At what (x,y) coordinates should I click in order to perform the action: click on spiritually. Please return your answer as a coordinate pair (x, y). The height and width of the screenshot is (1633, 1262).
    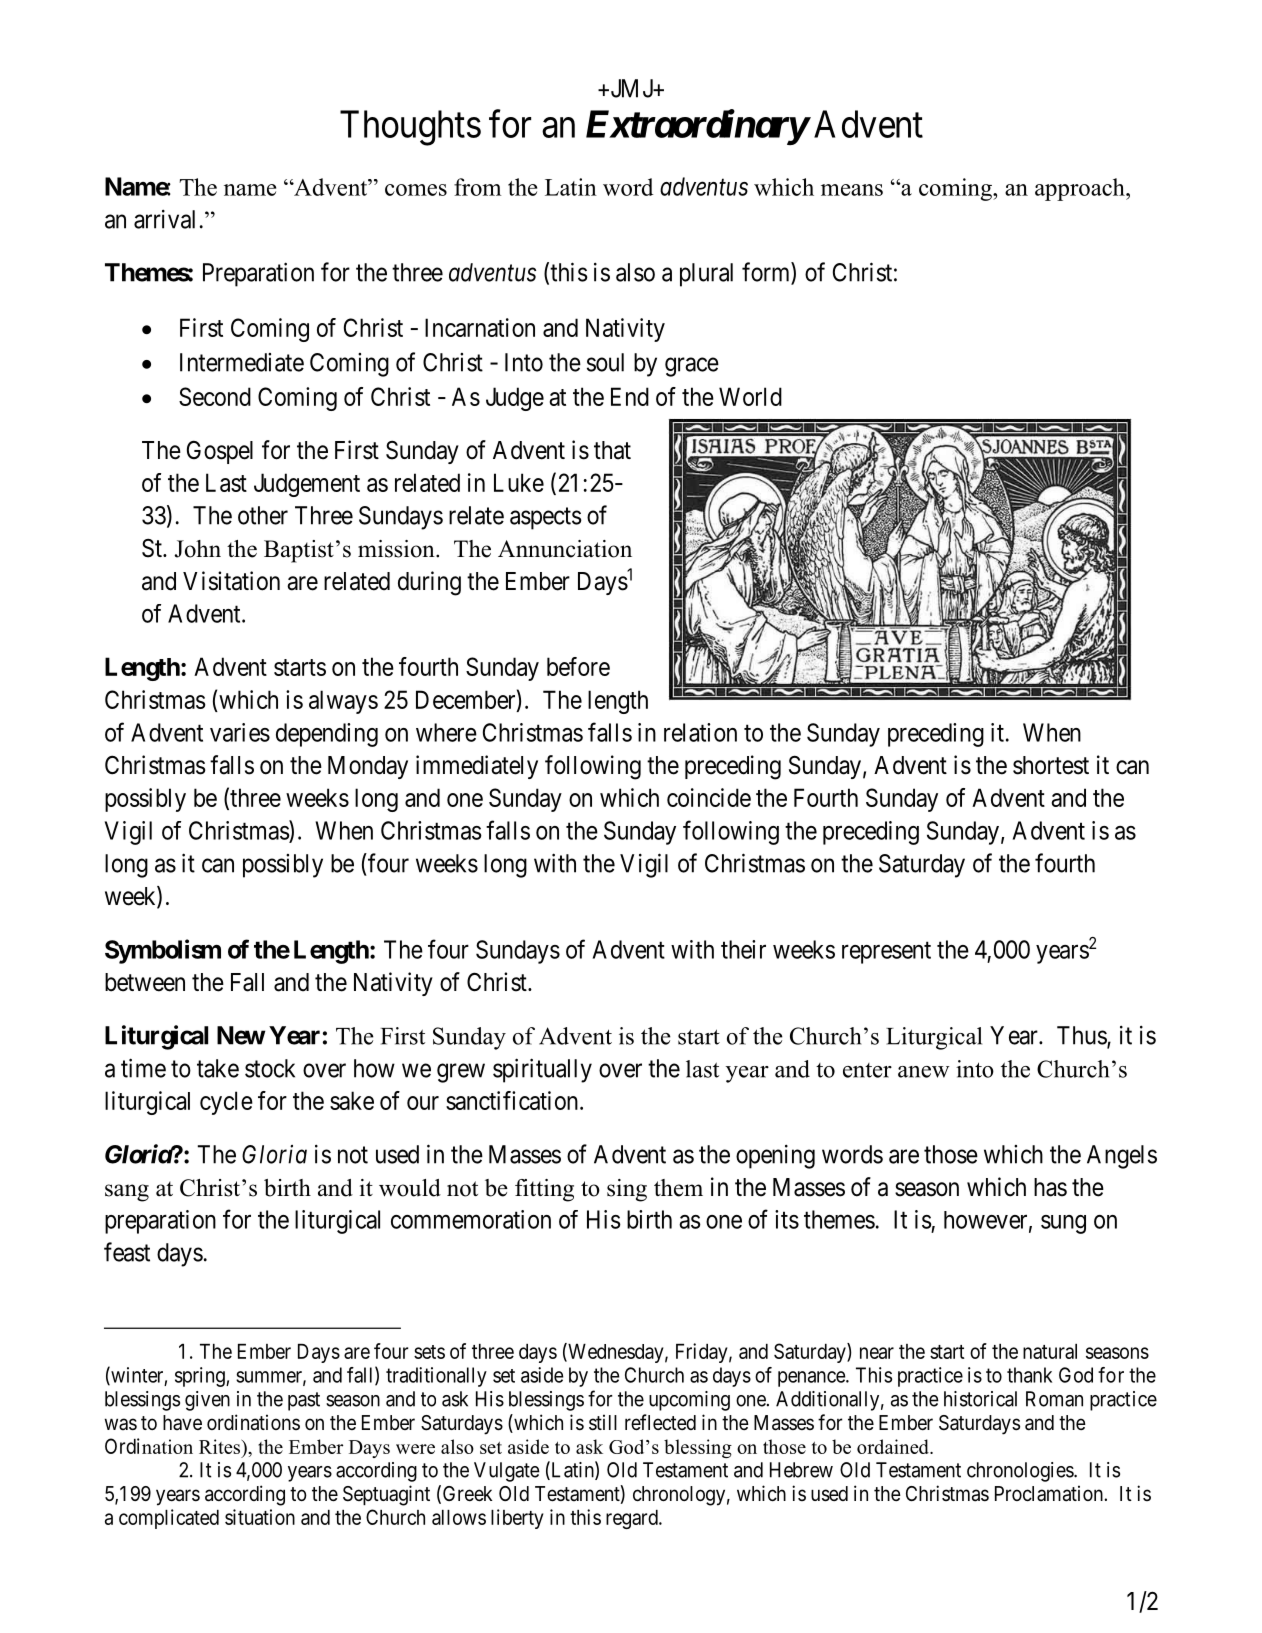
    Looking at the image, I should click on (542, 1070).
